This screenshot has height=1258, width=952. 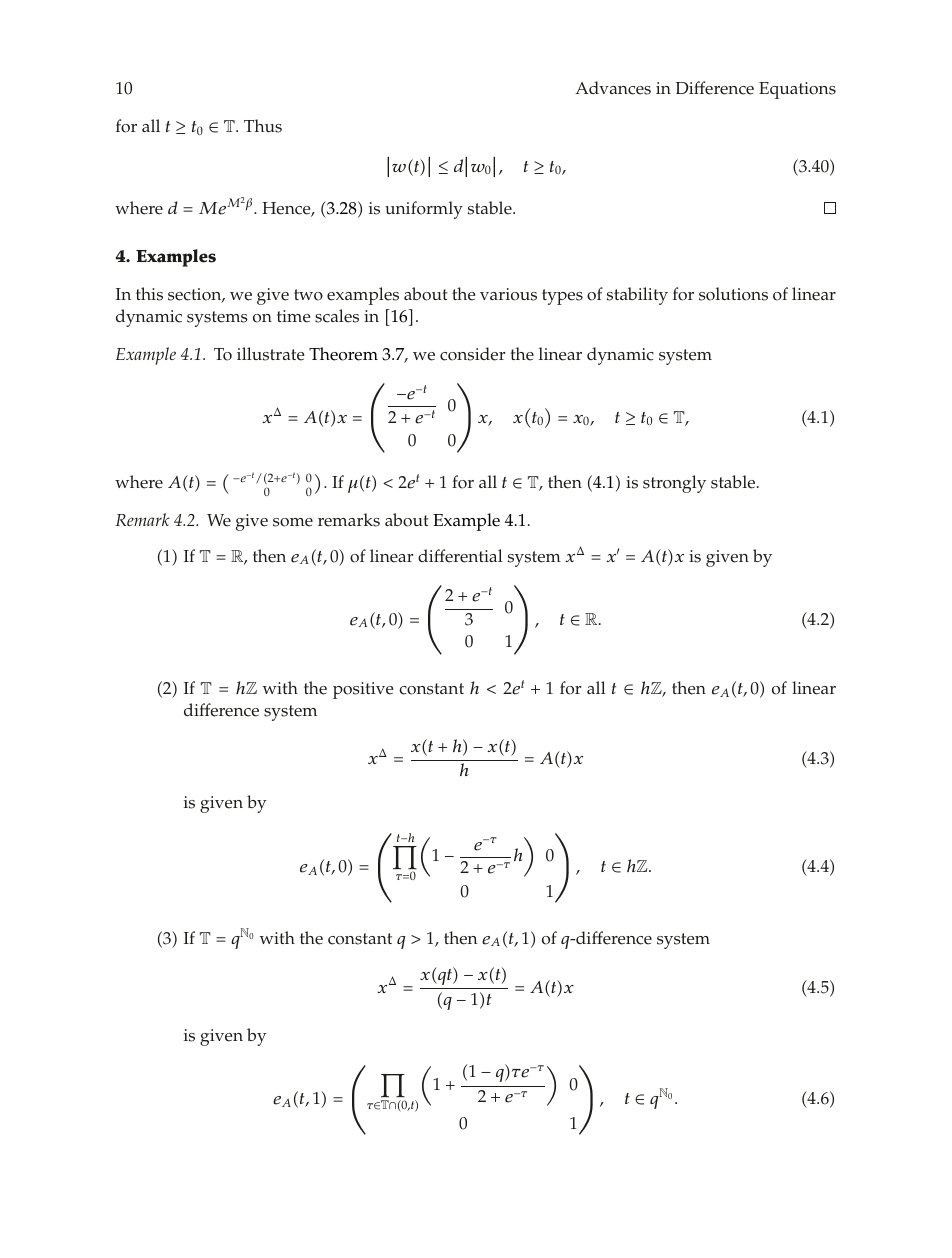 I want to click on positive, so click(x=363, y=690).
